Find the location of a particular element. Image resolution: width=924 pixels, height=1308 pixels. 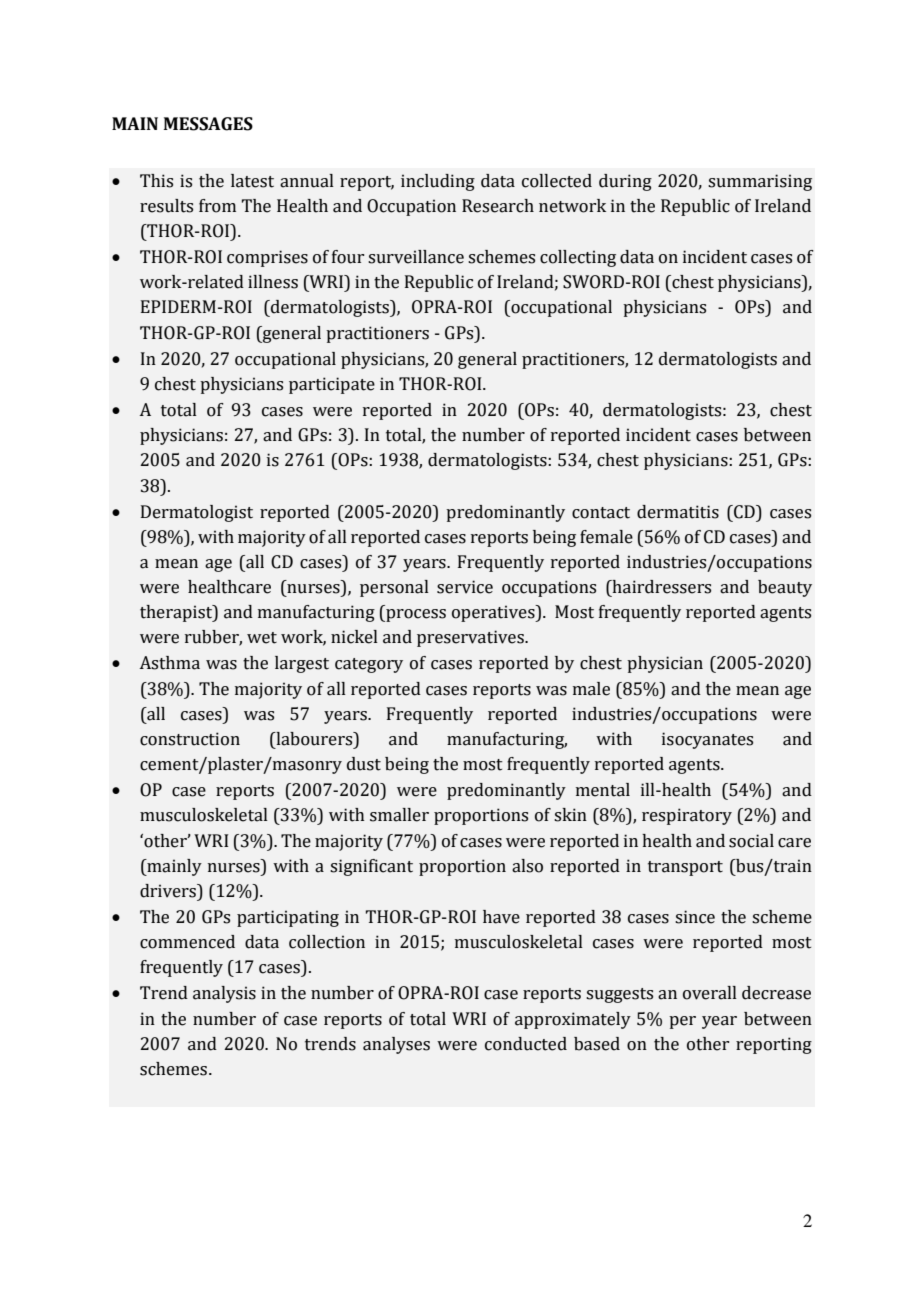

including is located at coordinates (438, 182).
